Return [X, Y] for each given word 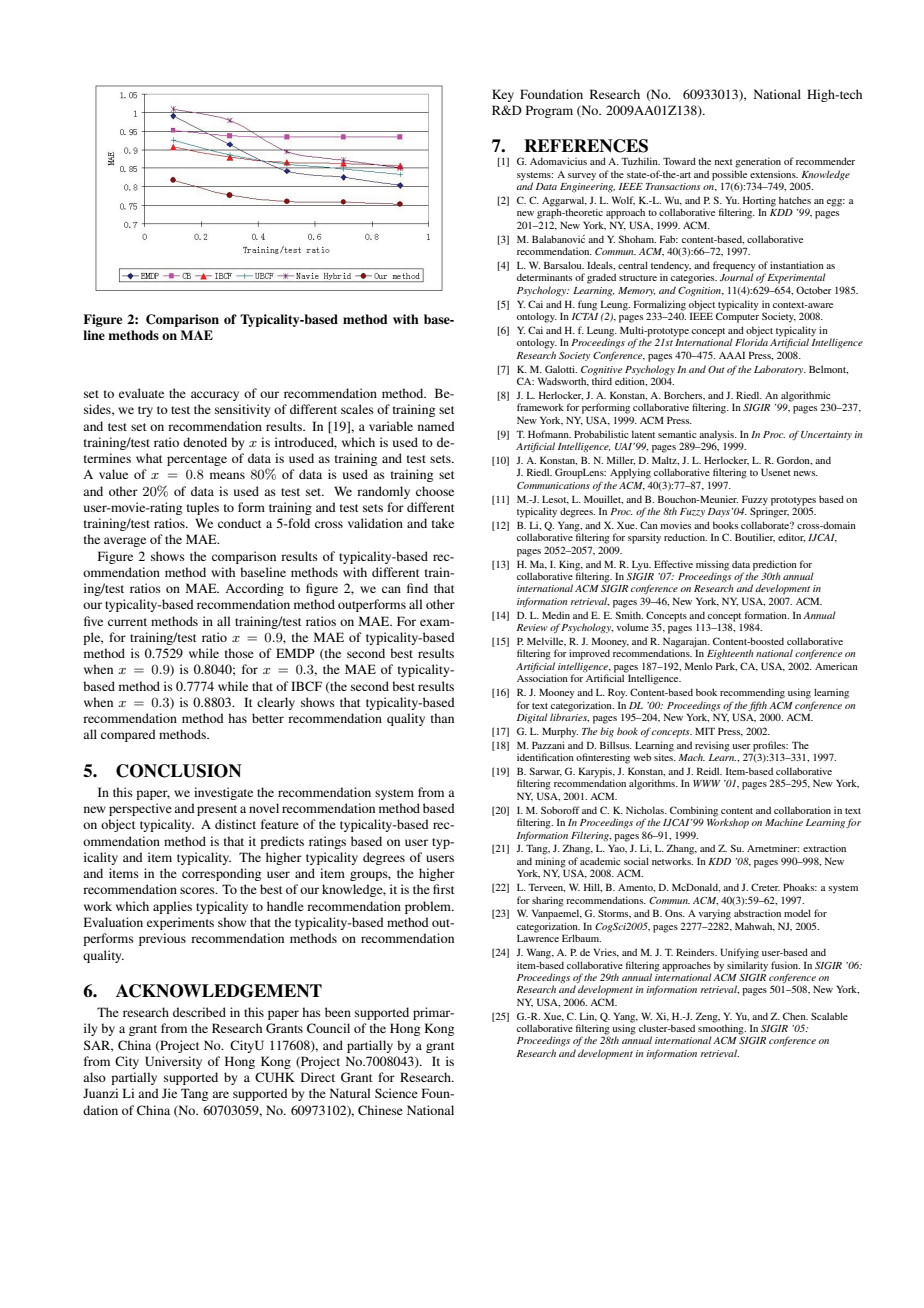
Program [549, 111]
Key [503, 95]
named [436, 426]
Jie [169, 1093]
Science [396, 1093]
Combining [694, 812]
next [724, 162]
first [444, 889]
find [417, 588]
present [217, 810]
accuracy [215, 396]
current [127, 622]
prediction [775, 565]
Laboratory [780, 370]
